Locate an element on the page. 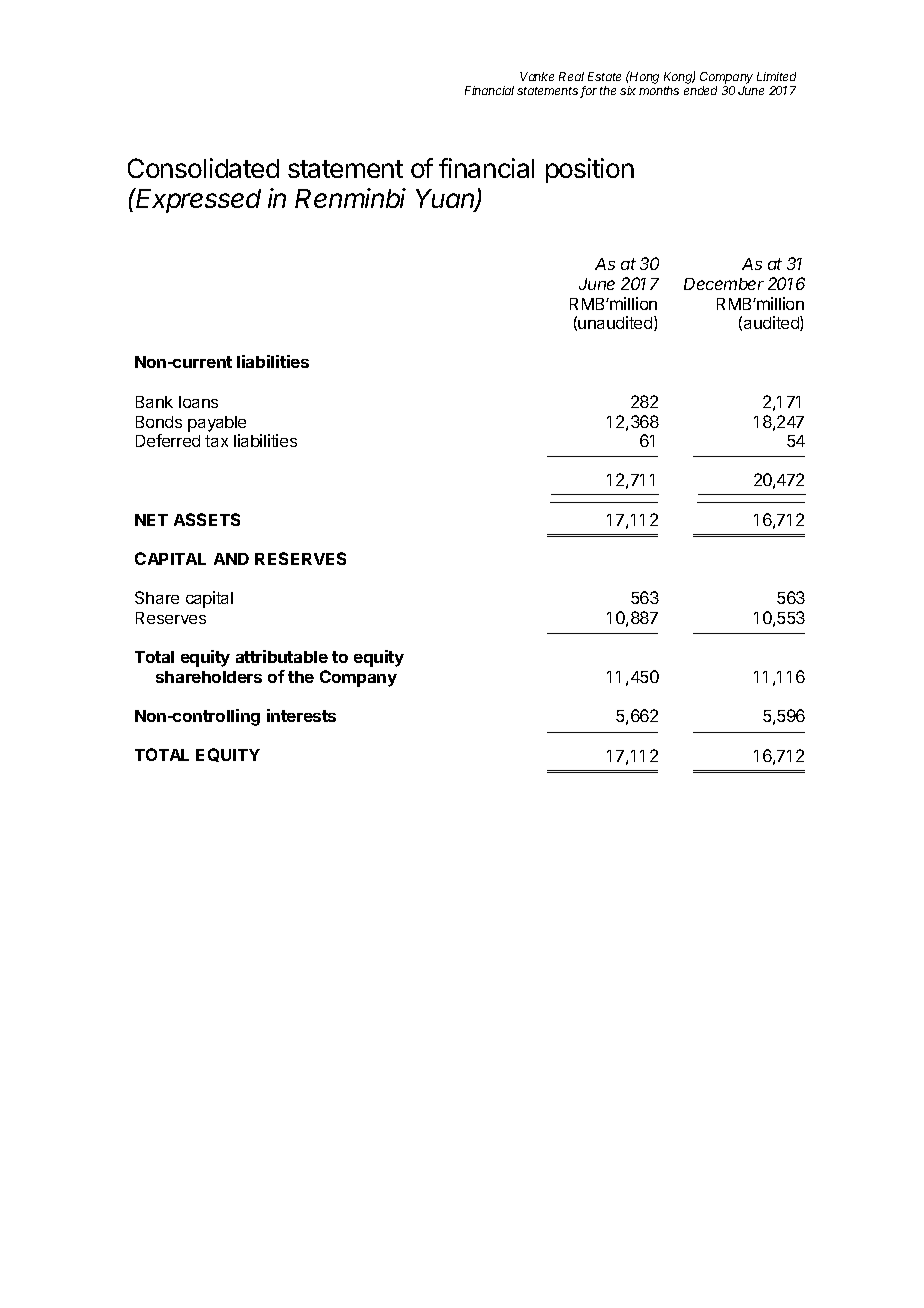 This page has height=1308, width=924. ASSETS is located at coordinates (207, 519).
